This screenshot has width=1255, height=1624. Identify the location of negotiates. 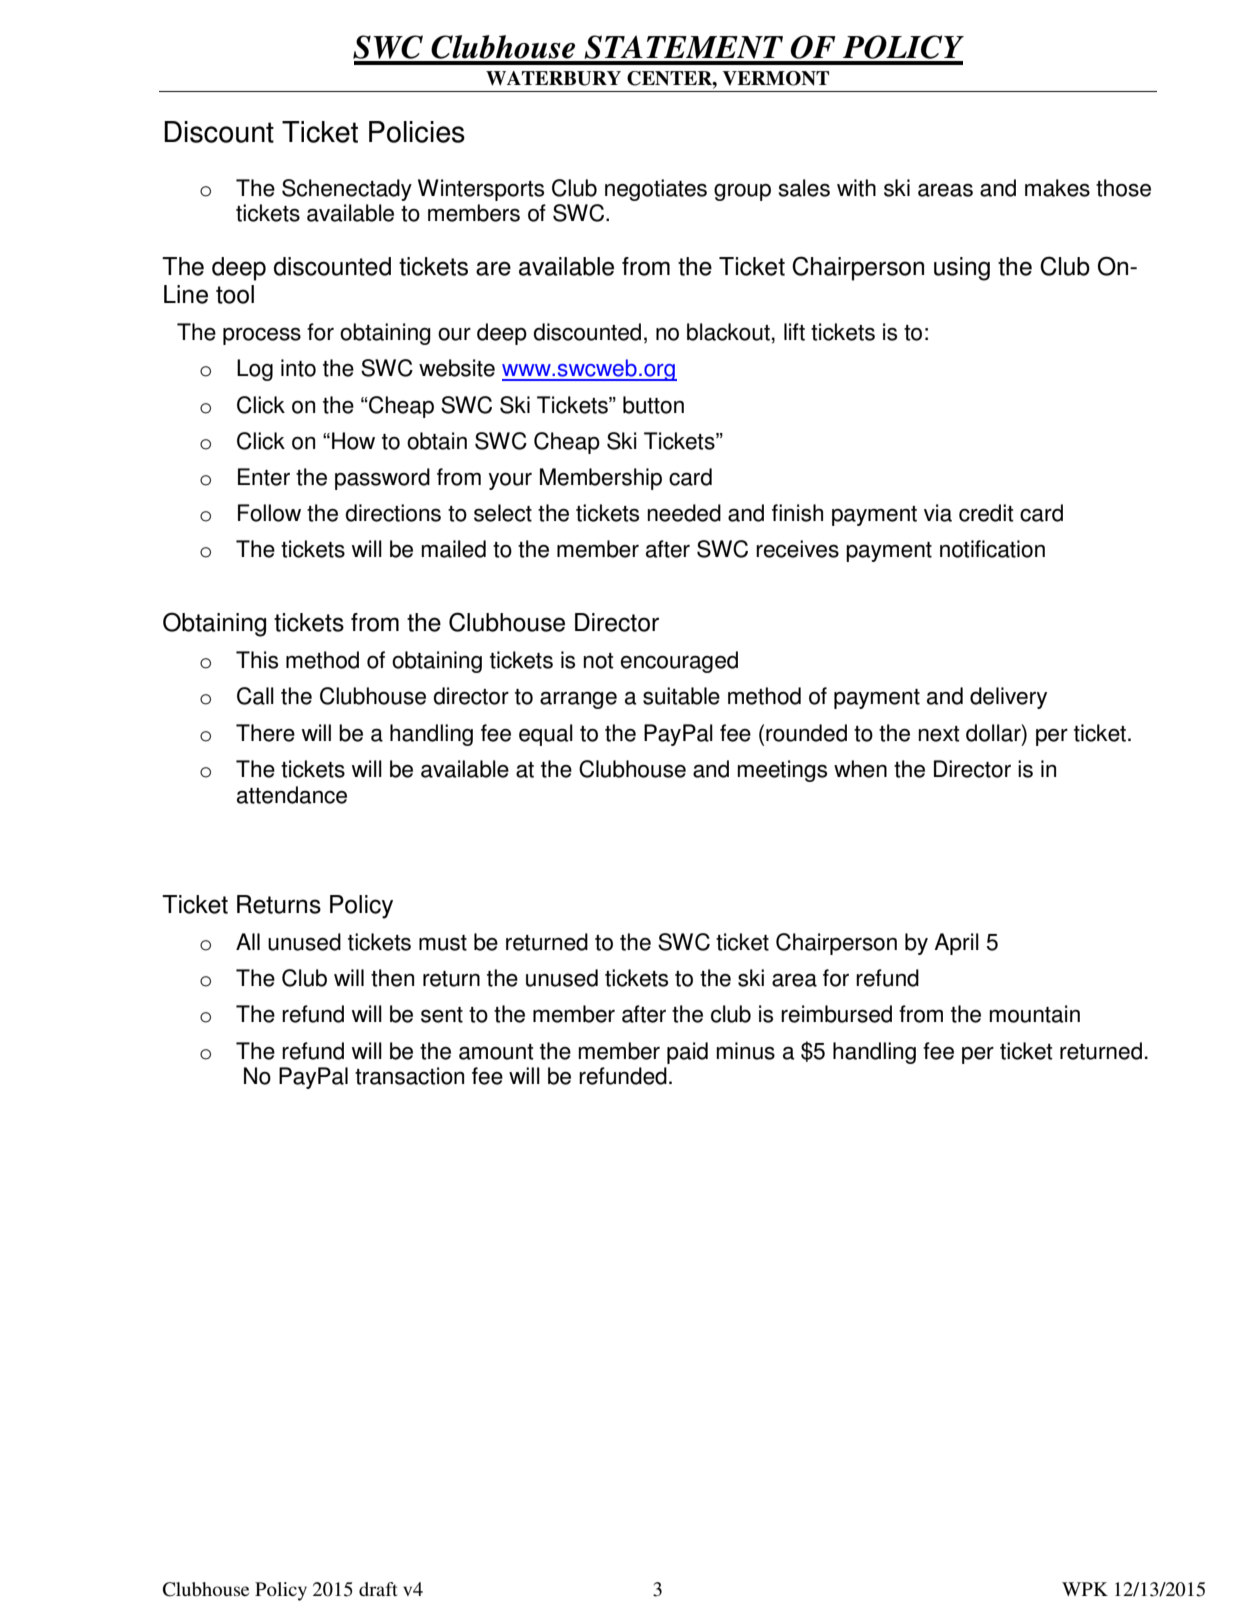
(656, 190).
